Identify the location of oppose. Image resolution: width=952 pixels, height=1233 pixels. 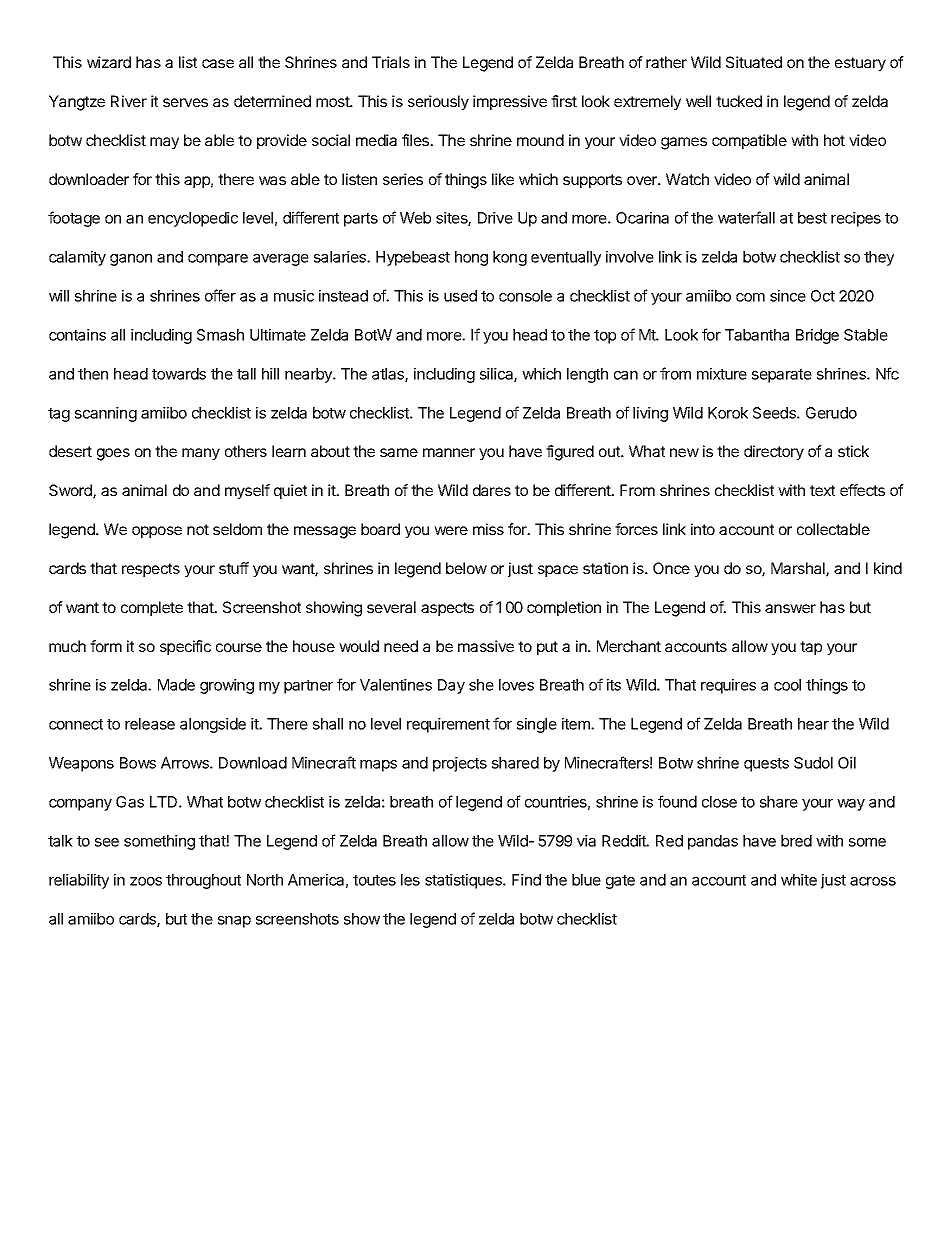
(157, 532).
